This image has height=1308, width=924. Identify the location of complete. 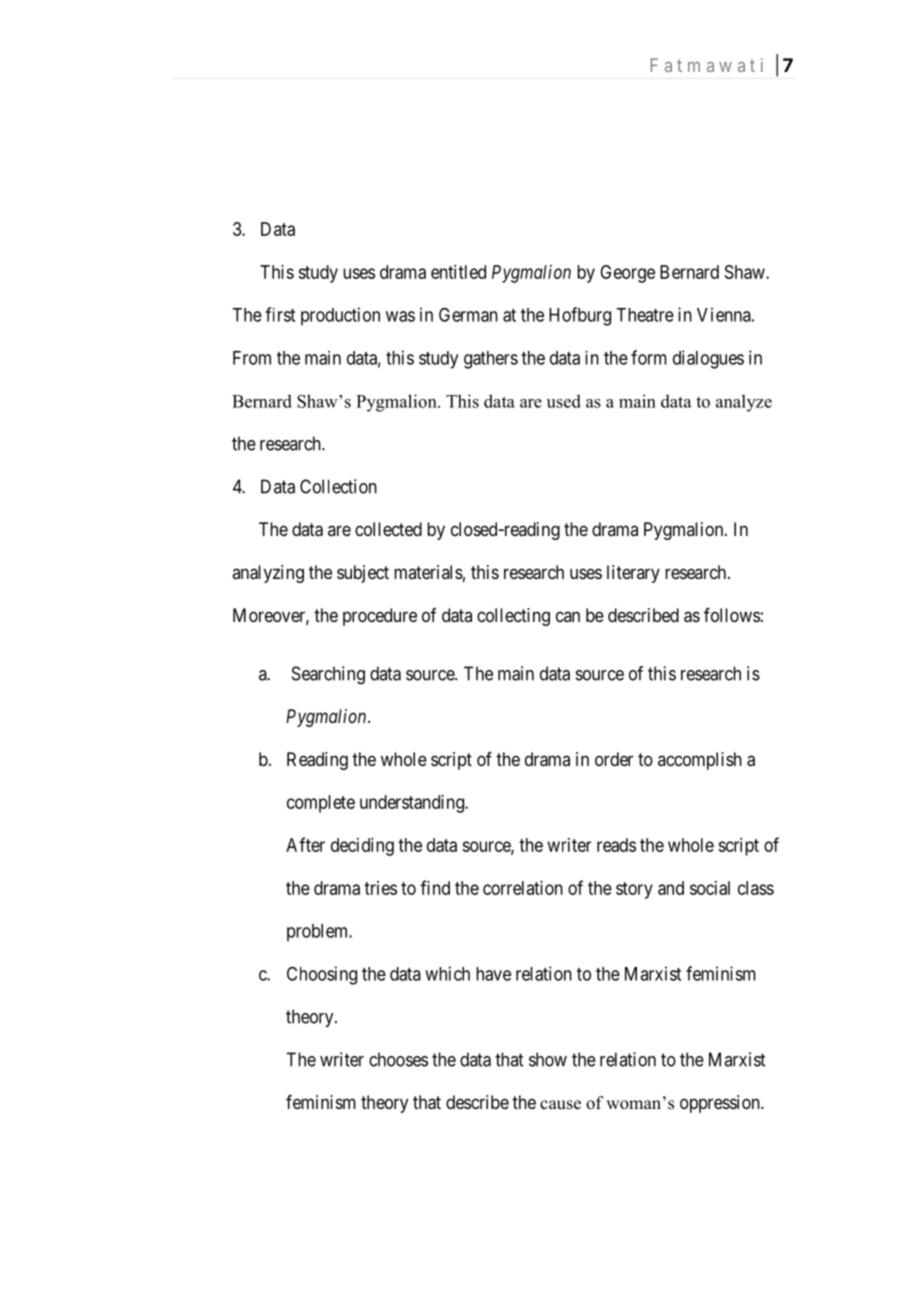
(321, 804).
